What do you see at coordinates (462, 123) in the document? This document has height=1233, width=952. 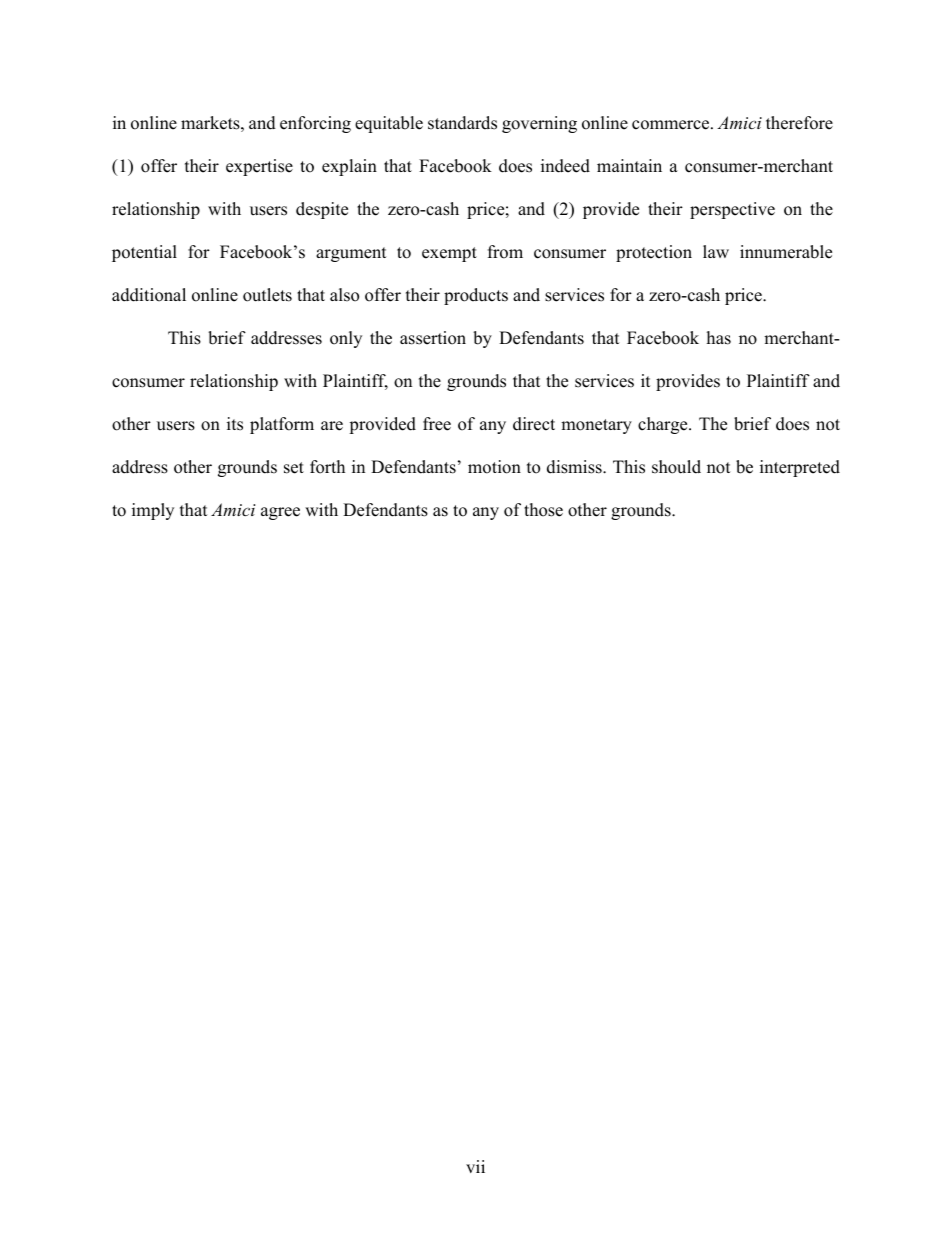 I see `standards` at bounding box center [462, 123].
